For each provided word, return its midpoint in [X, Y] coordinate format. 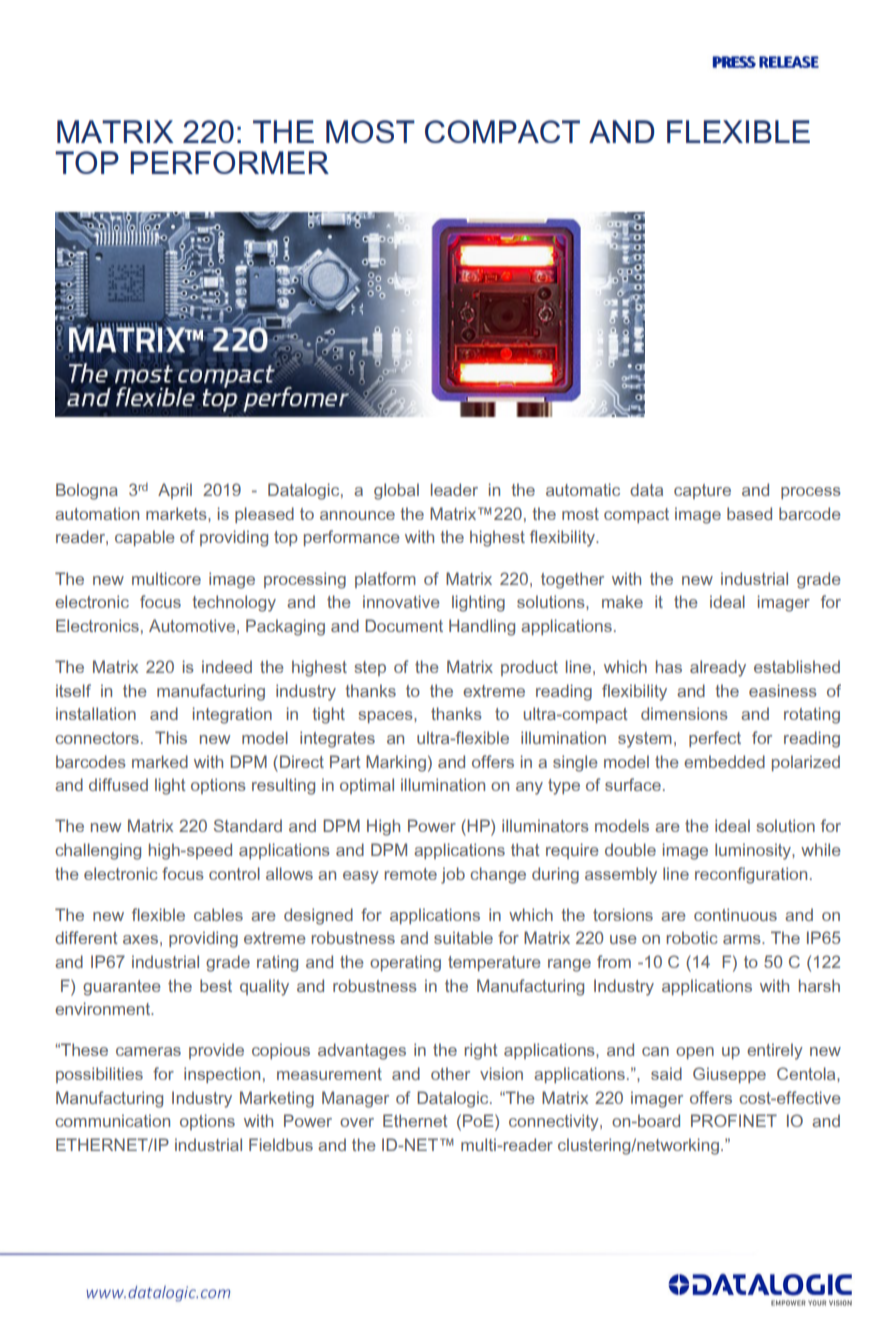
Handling [482, 627]
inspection [222, 1075]
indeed [227, 666]
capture [702, 491]
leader [454, 489]
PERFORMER [229, 162]
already [718, 668]
